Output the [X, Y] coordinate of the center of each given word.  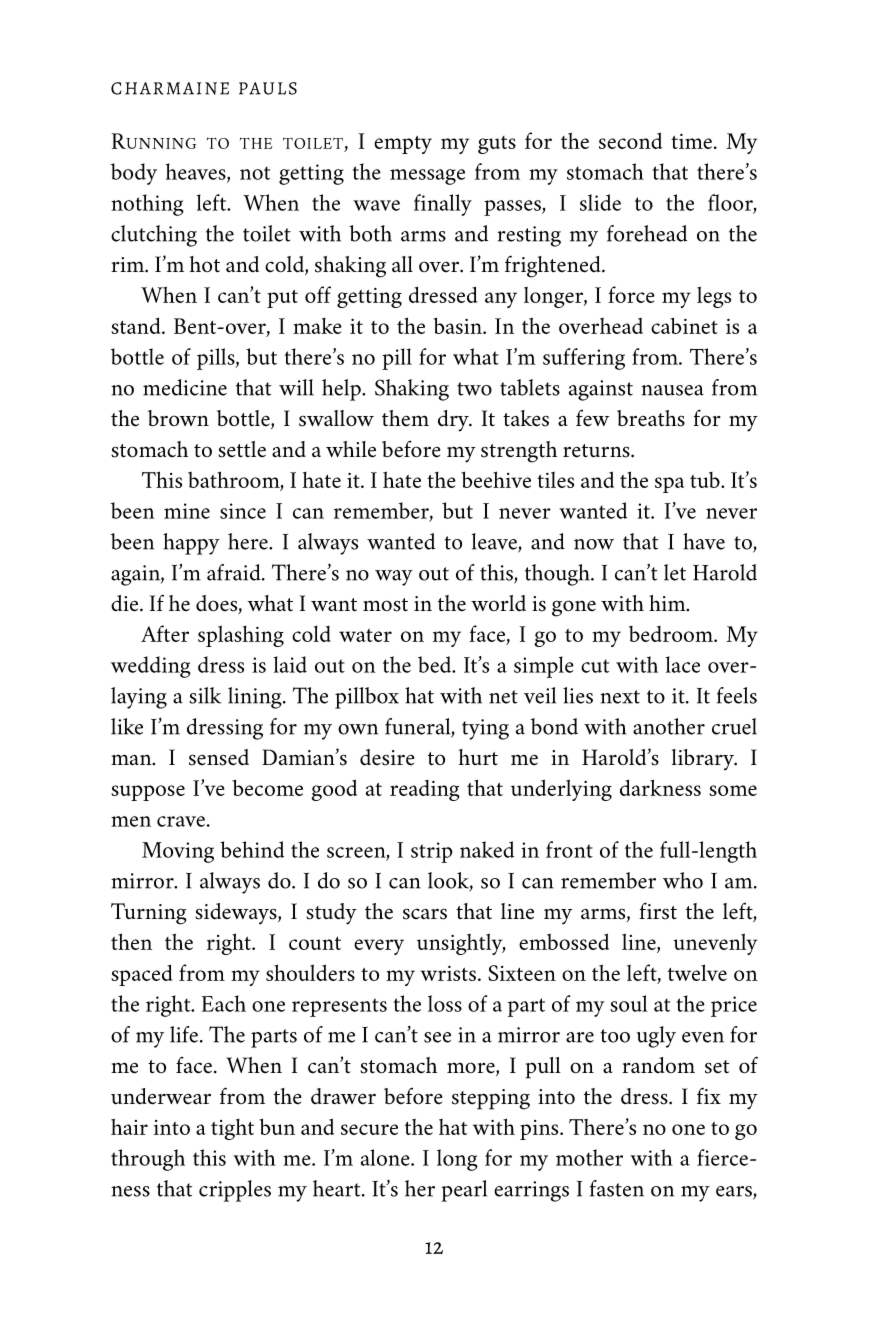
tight [232, 1129]
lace [683, 664]
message [427, 177]
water [365, 635]
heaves [197, 172]
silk [205, 695]
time [693, 141]
